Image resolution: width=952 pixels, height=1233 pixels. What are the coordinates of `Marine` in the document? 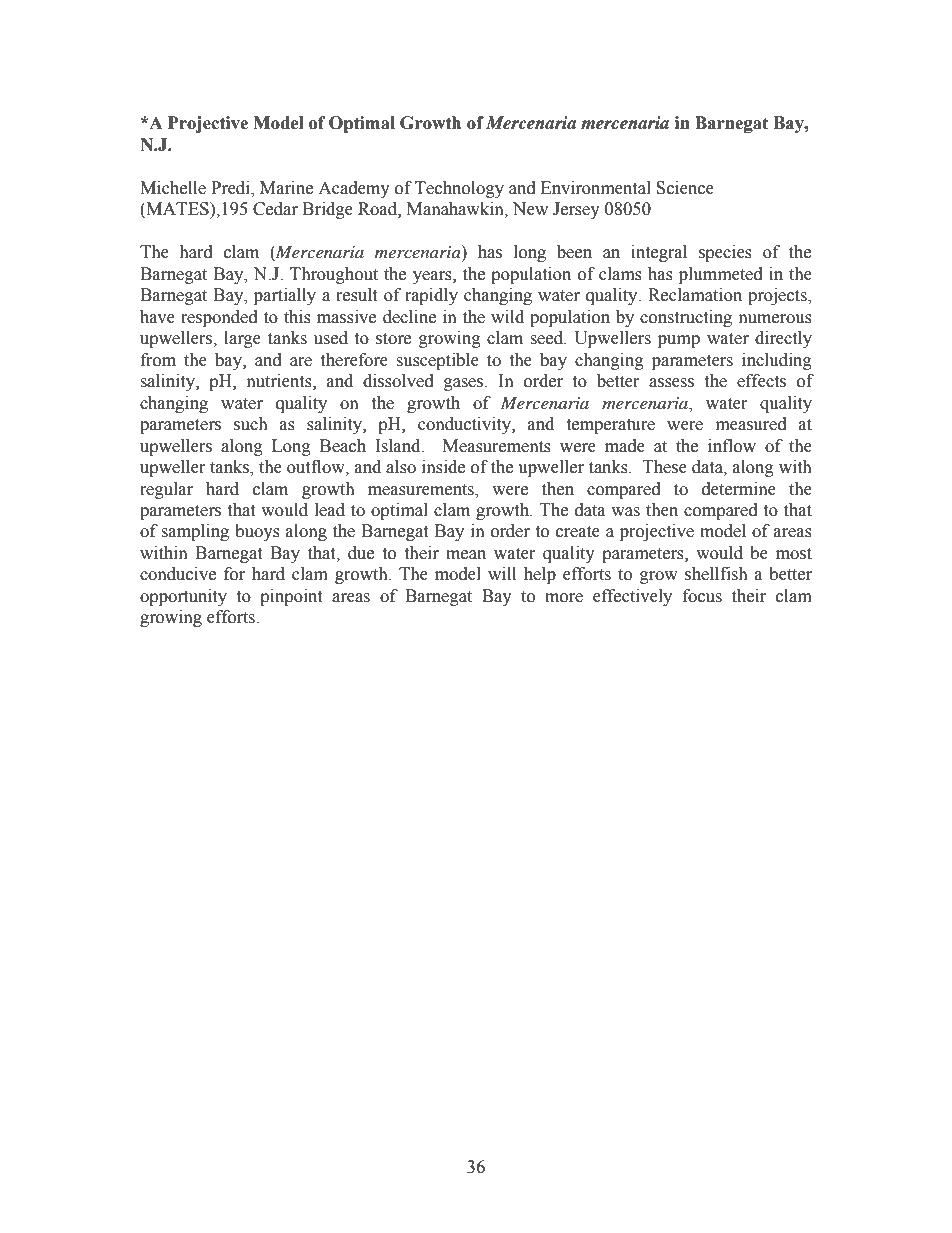 It's located at (286, 188).
